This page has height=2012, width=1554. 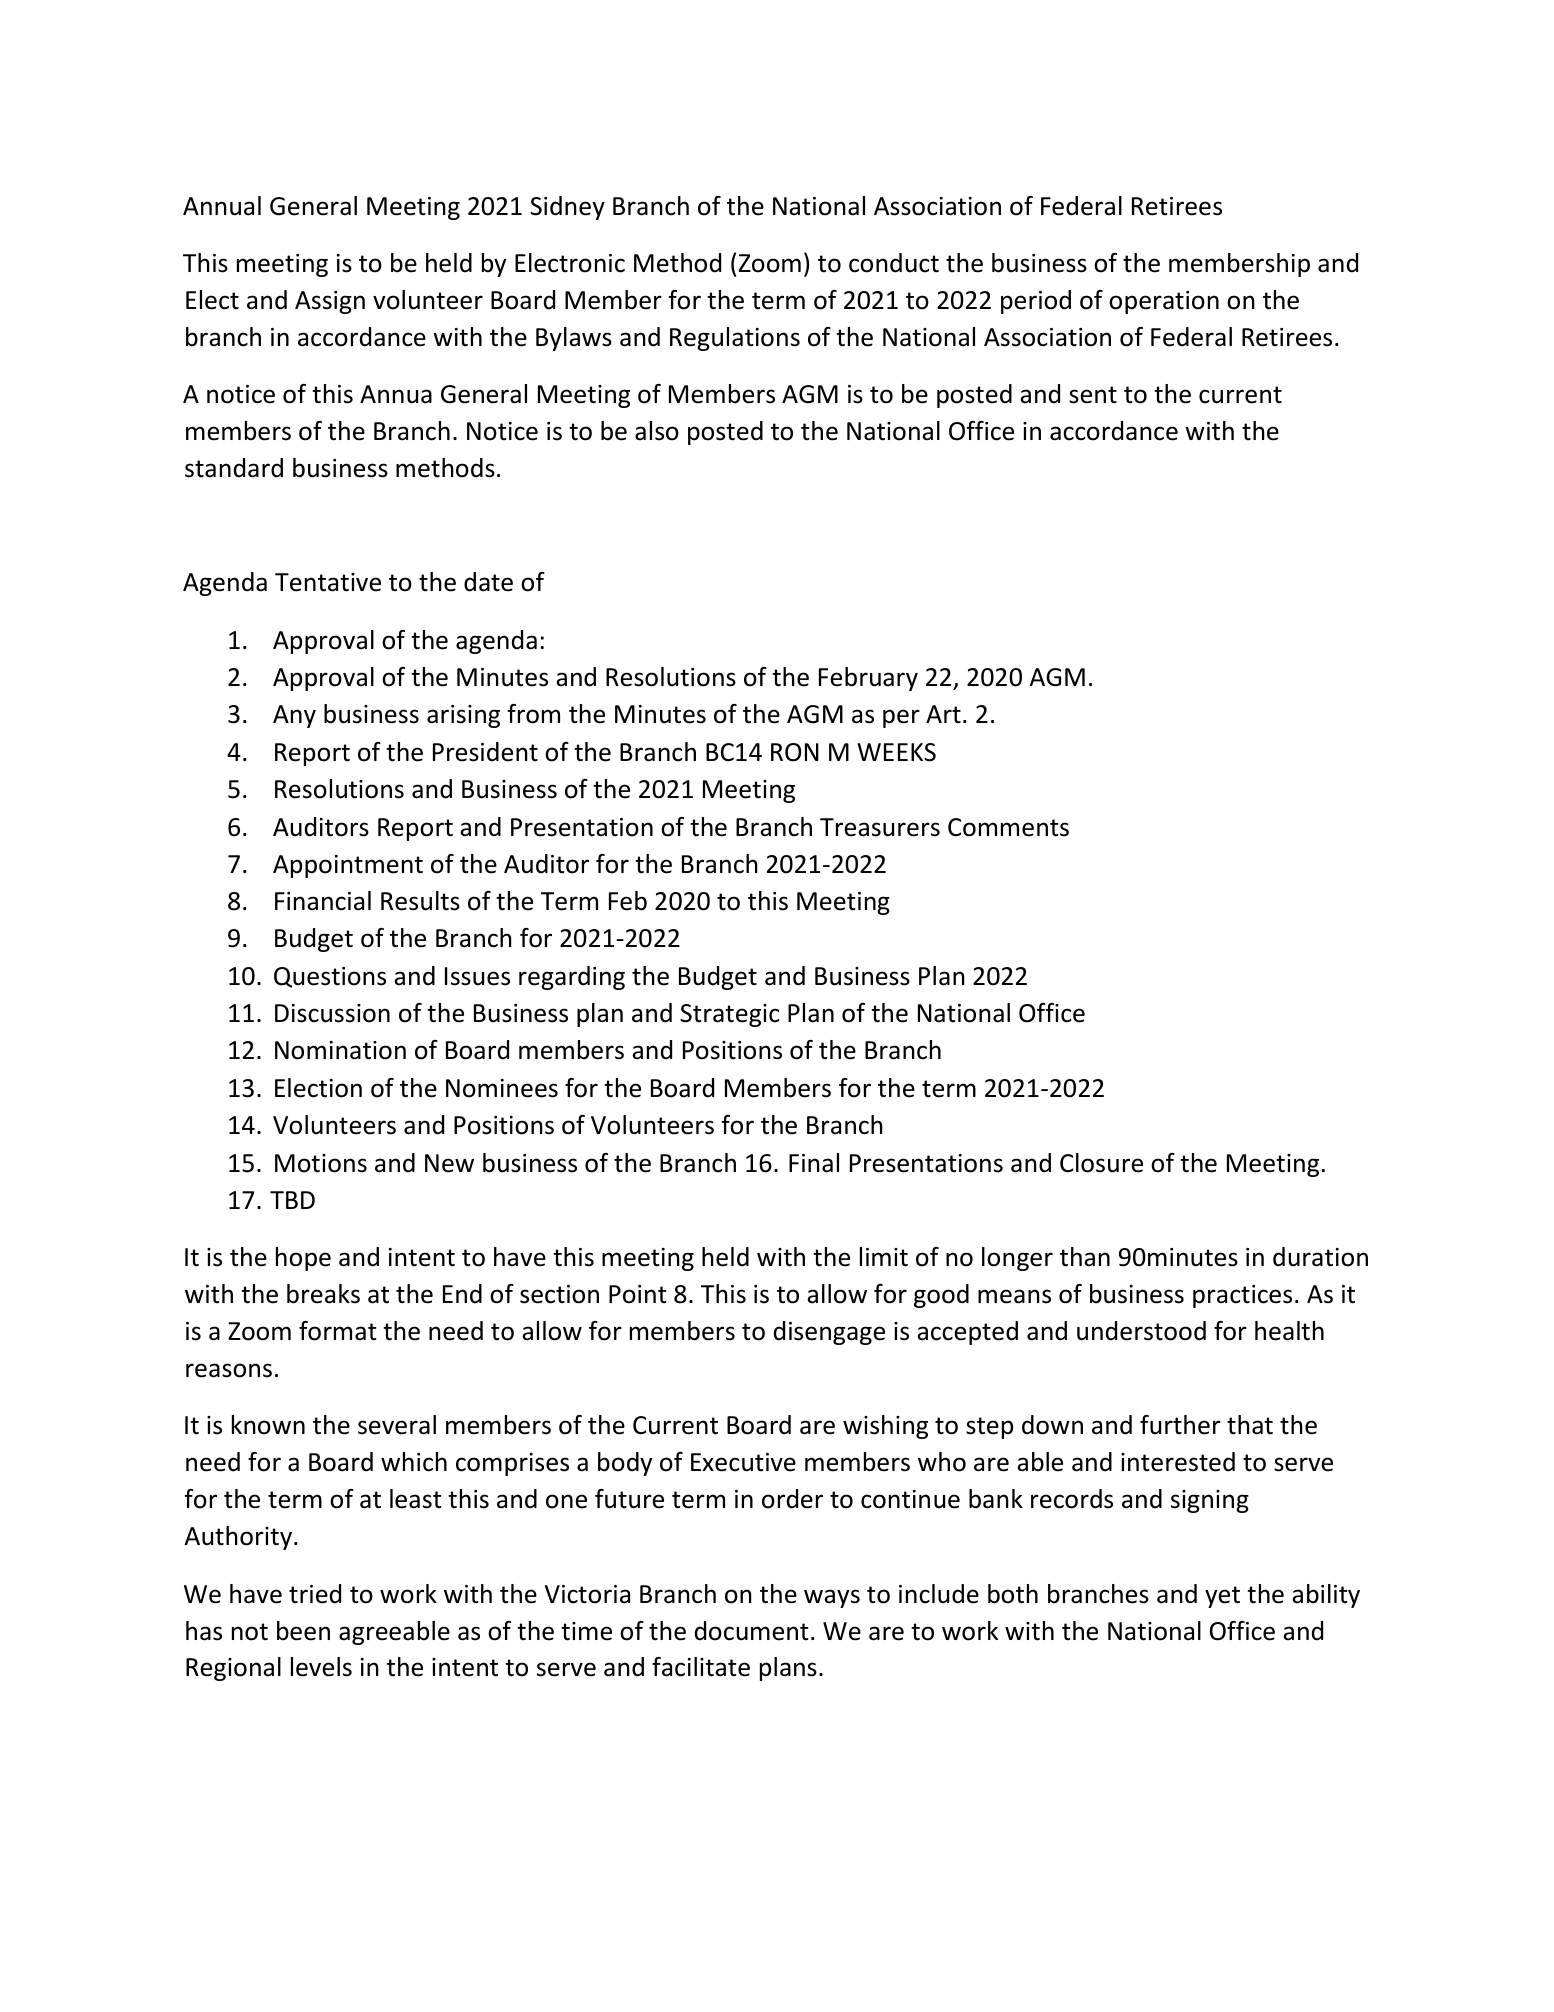 What do you see at coordinates (303, 1631) in the page?
I see `been` at bounding box center [303, 1631].
